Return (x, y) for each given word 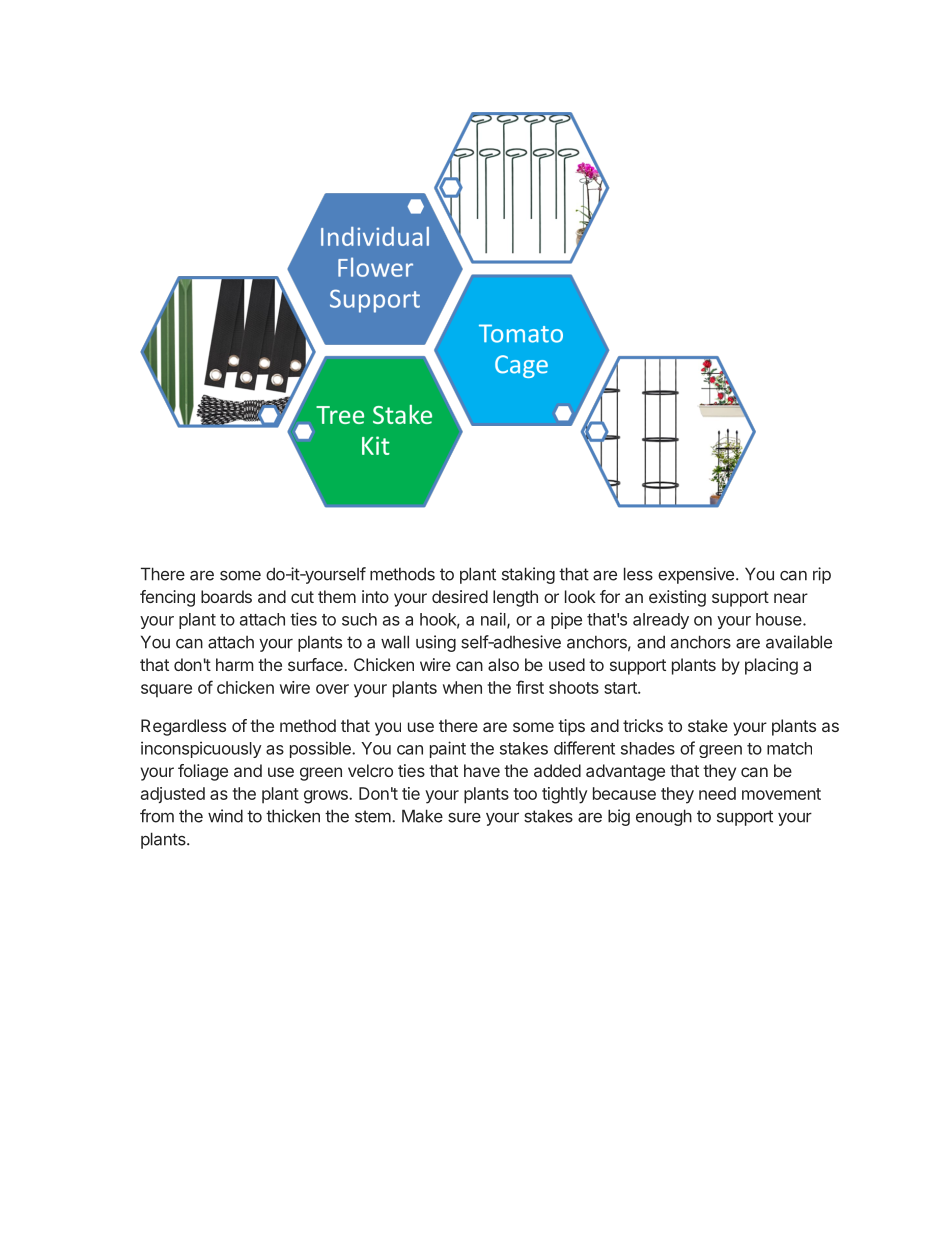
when (462, 687)
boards (226, 596)
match (789, 748)
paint (448, 749)
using (436, 643)
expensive (696, 575)
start (621, 688)
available (799, 642)
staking (528, 575)
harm (234, 664)
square (166, 690)
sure (464, 818)
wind (225, 816)
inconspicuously (201, 749)
